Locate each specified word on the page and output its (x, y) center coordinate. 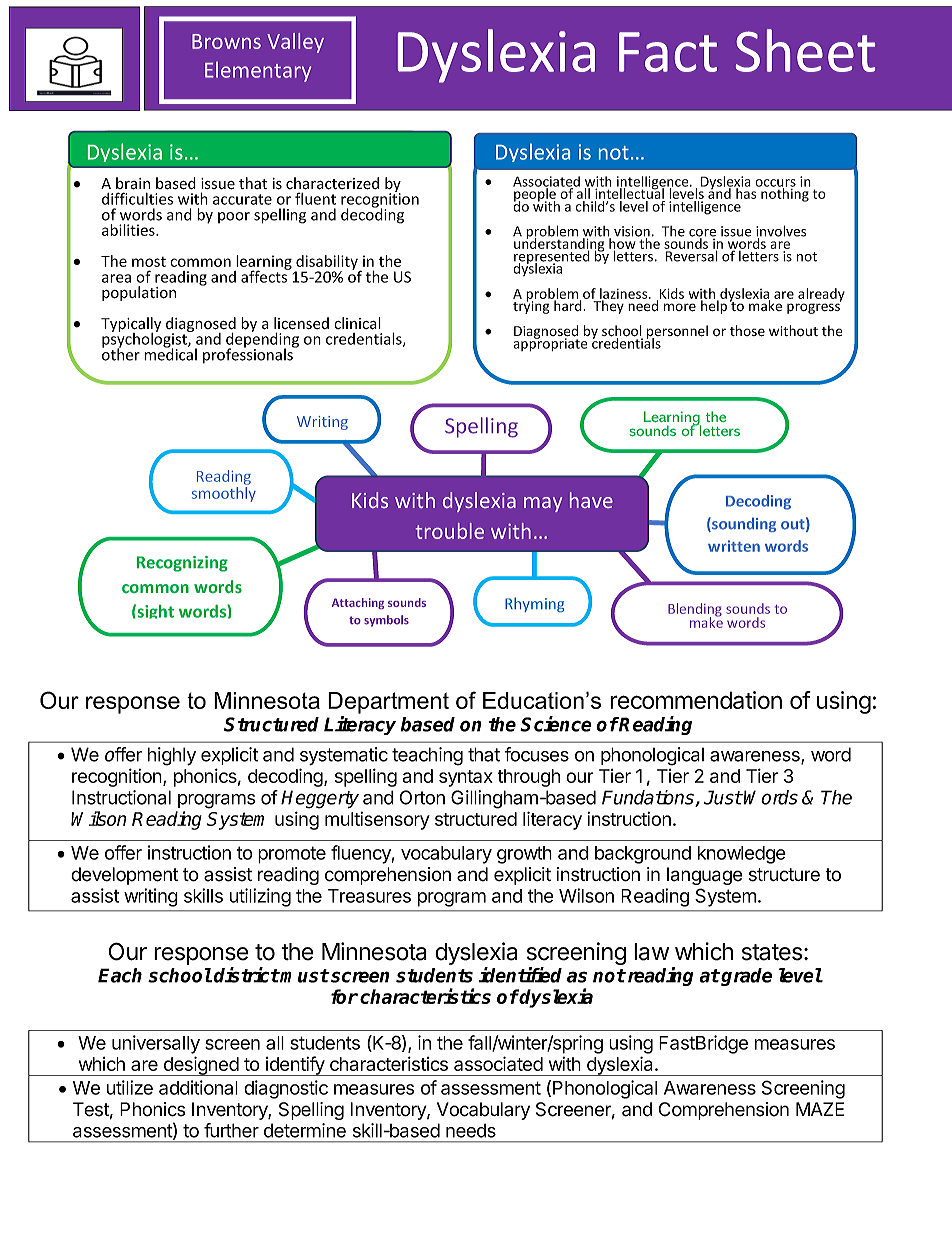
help (713, 306)
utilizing (260, 897)
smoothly (224, 494)
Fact (668, 52)
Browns (226, 41)
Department (388, 703)
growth (524, 855)
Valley (295, 43)
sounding (743, 524)
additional (198, 1087)
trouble (449, 531)
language (705, 876)
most (149, 262)
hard (568, 304)
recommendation (696, 700)
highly (172, 756)
